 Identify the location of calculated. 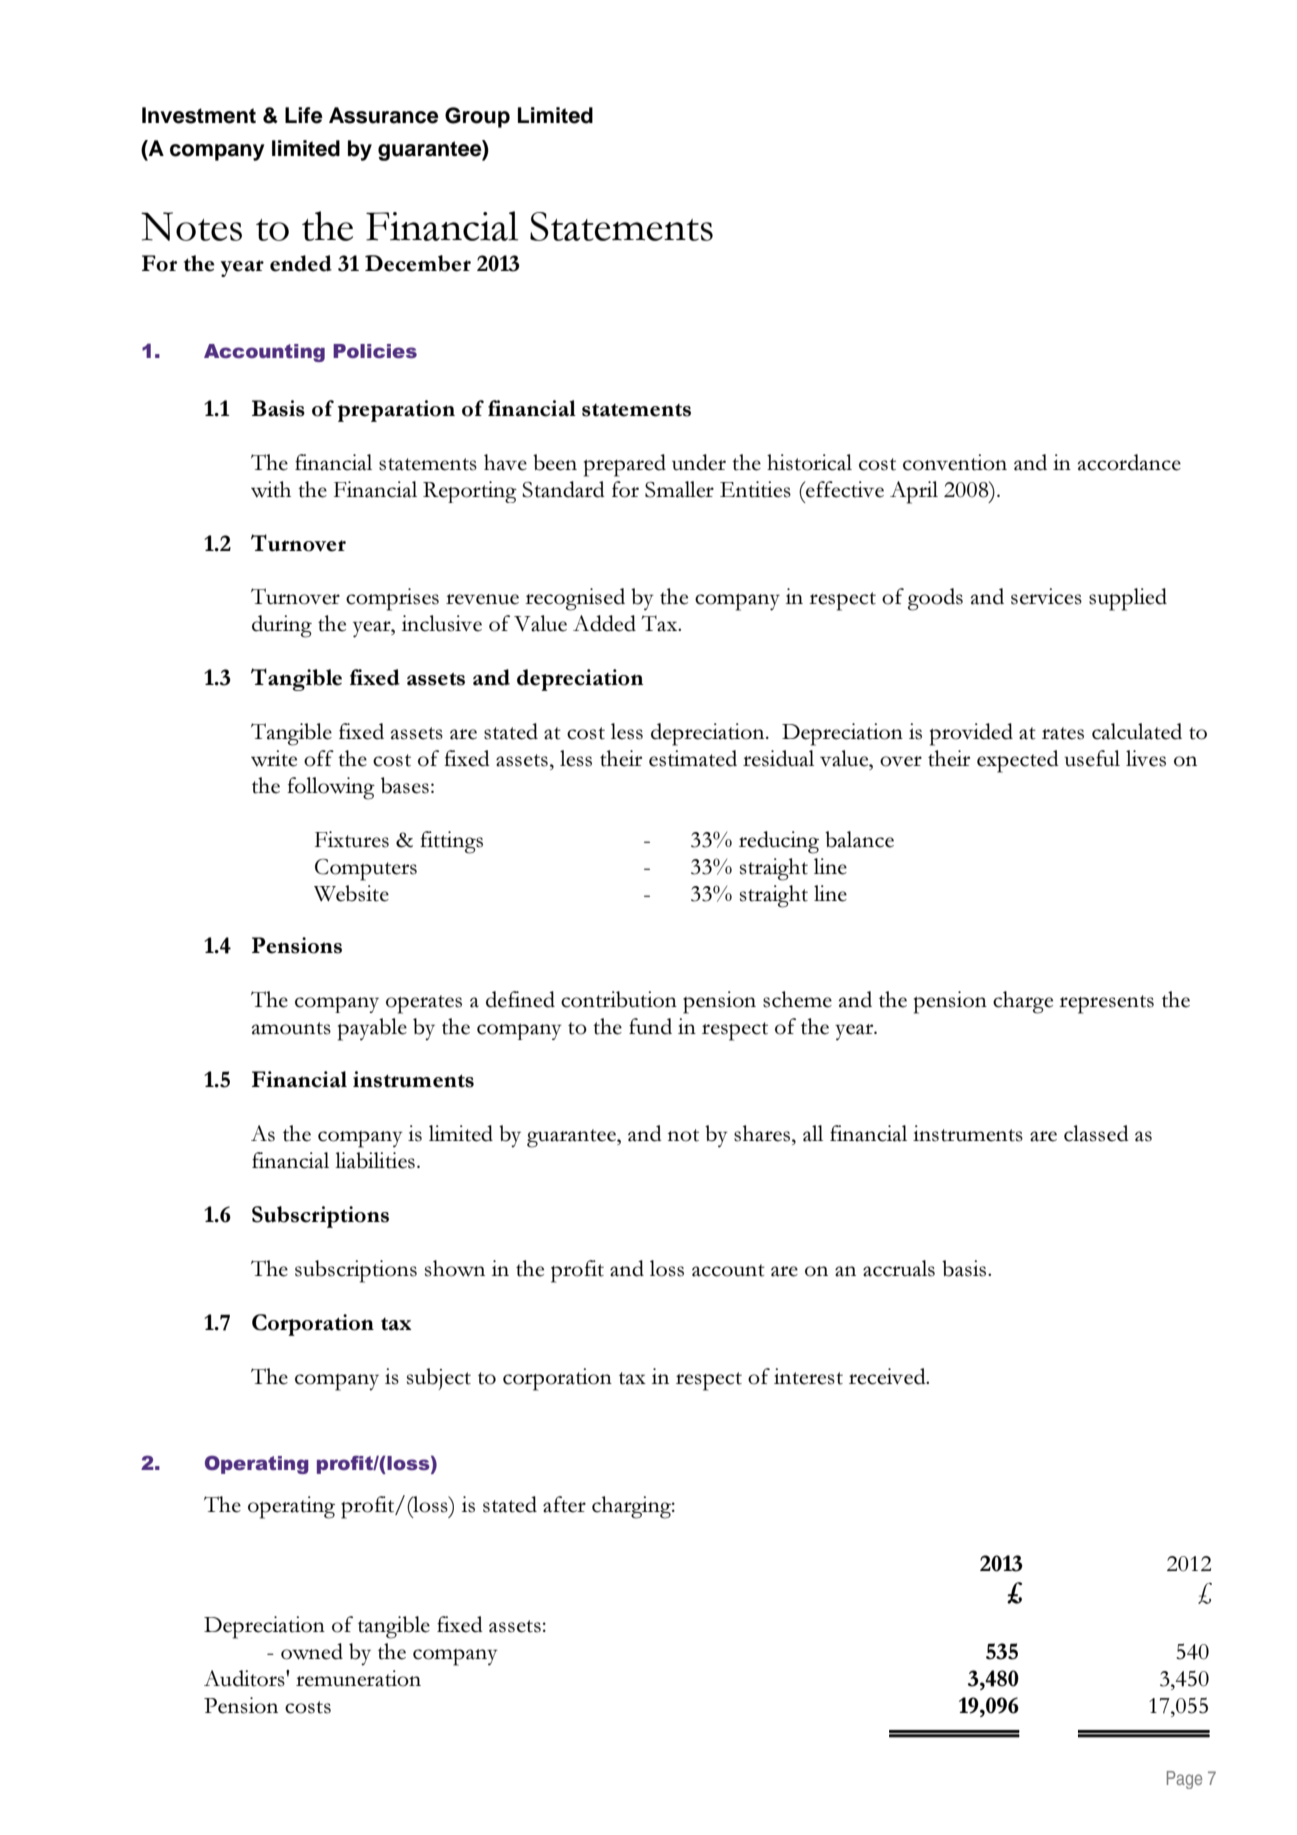
(1137, 731).
